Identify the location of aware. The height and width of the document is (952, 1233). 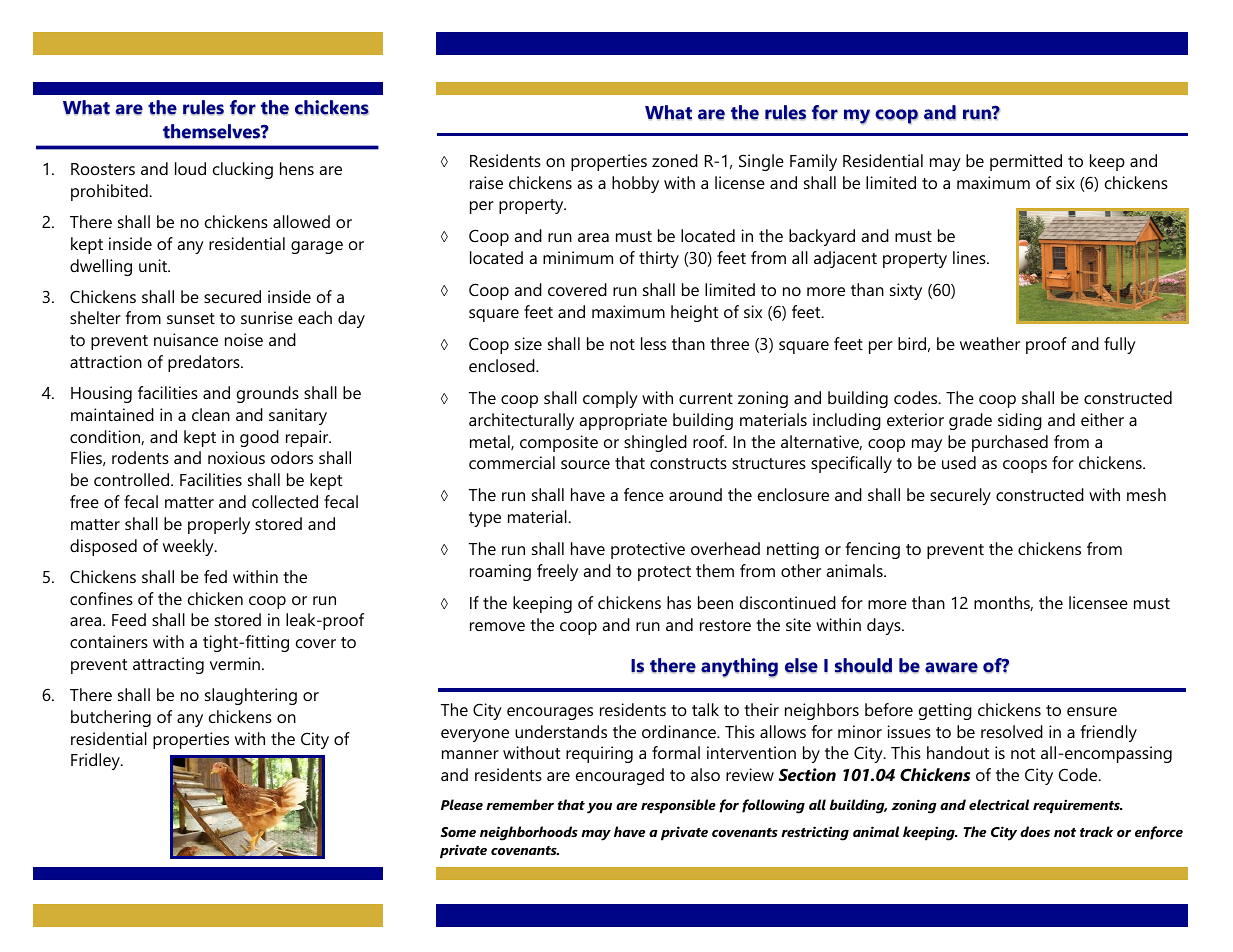
(951, 667).
